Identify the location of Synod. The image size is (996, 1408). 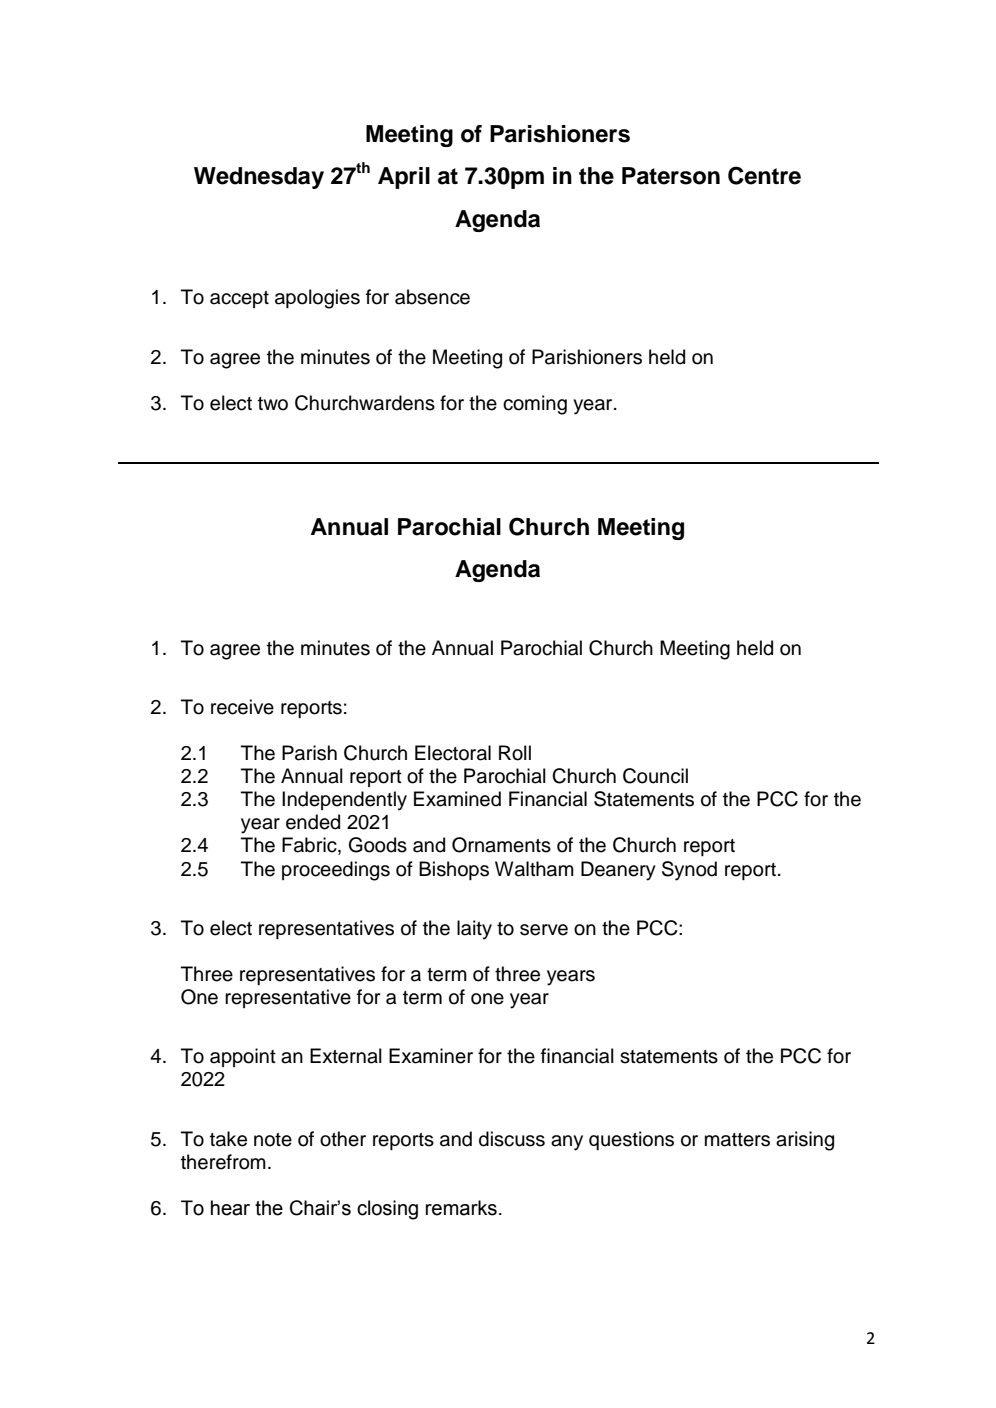
(689, 871).
